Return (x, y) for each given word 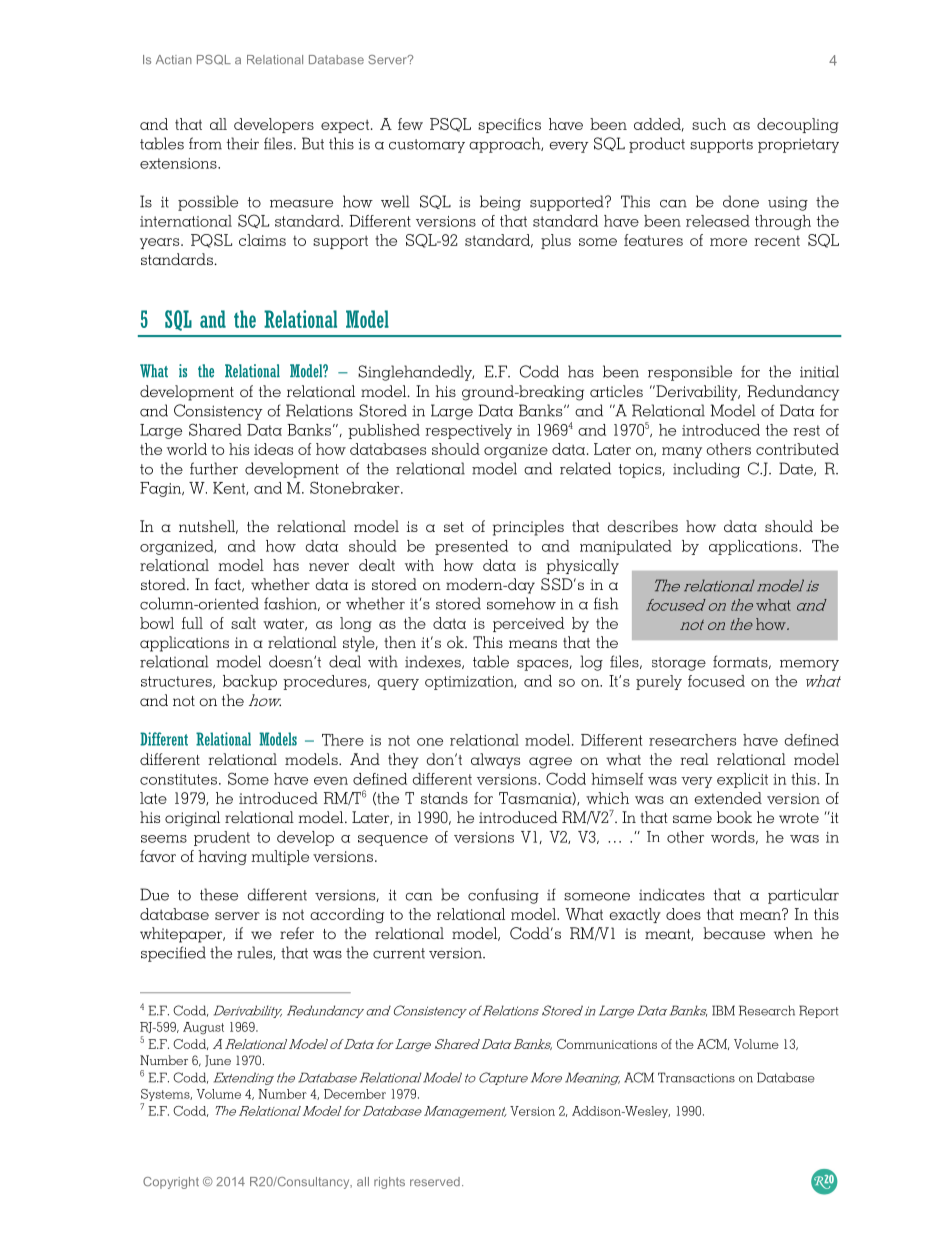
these (219, 894)
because (734, 933)
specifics (509, 125)
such (709, 124)
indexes (434, 662)
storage (679, 664)
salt (243, 623)
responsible (690, 373)
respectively (468, 431)
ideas (273, 449)
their (242, 143)
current (399, 953)
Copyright (171, 1183)
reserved (435, 1181)
